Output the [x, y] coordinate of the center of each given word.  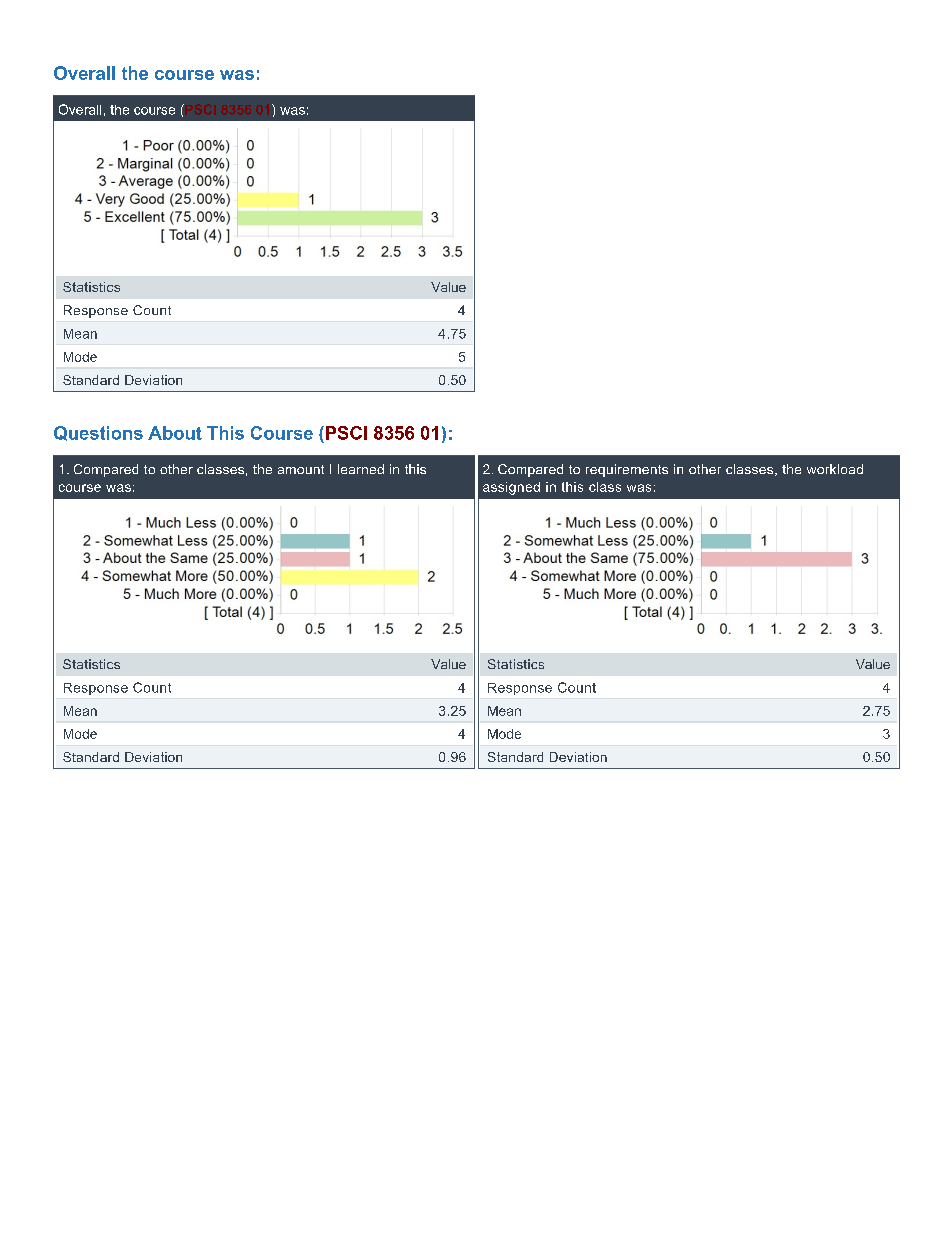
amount [301, 469]
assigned [511, 488]
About [175, 433]
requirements [627, 470]
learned [361, 469]
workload [835, 469]
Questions [98, 433]
